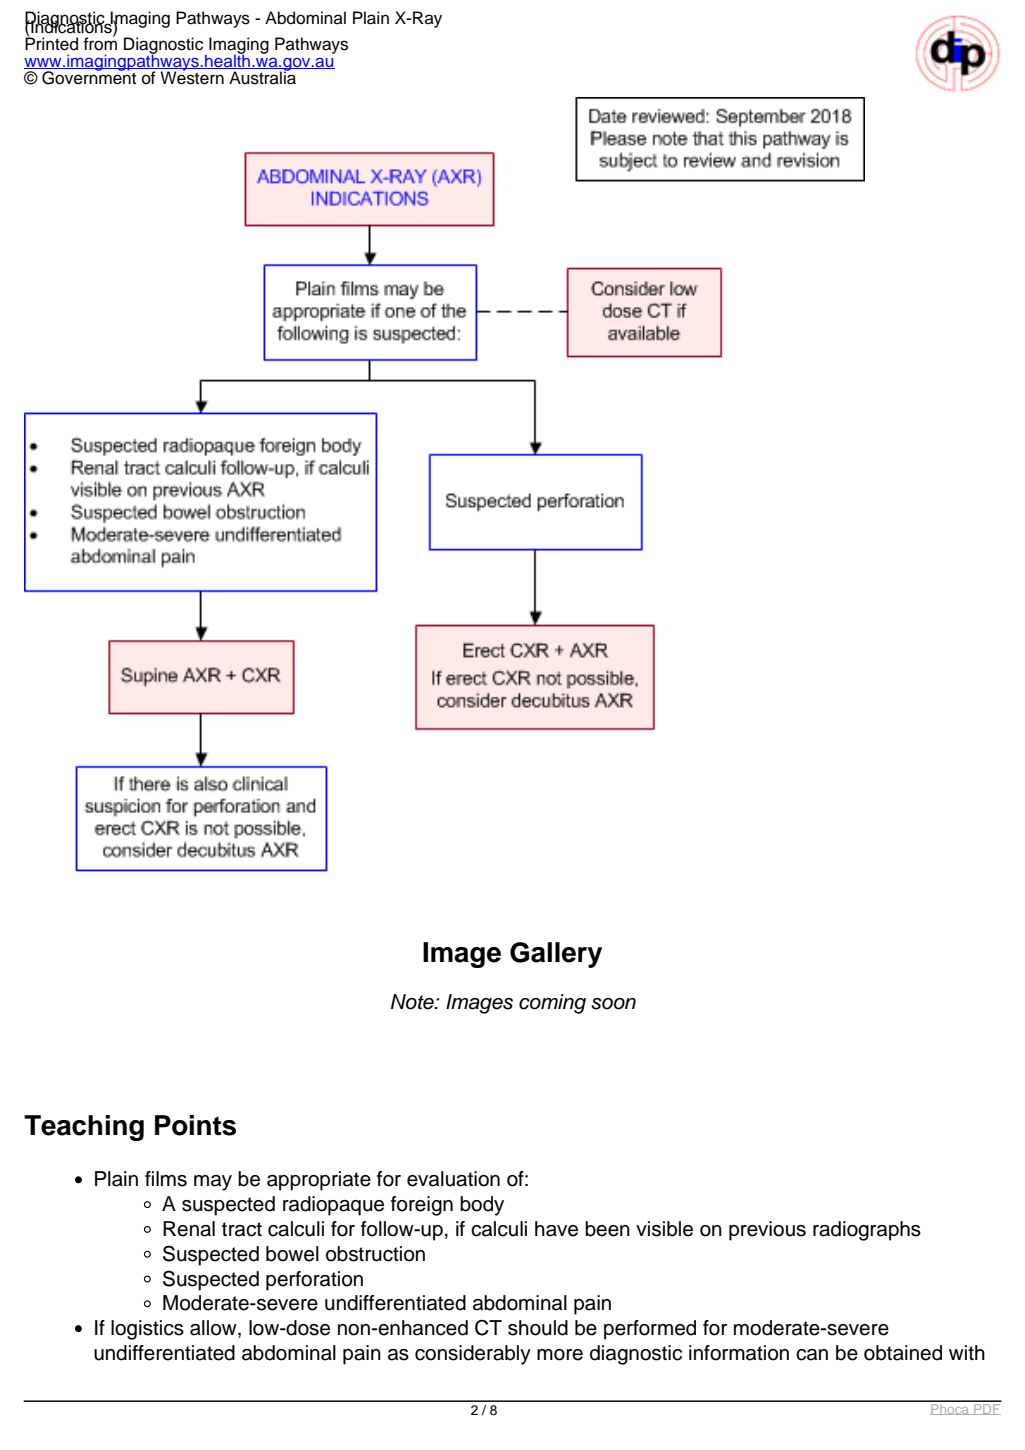  What do you see at coordinates (147, 1330) in the page?
I see `logistics` at bounding box center [147, 1330].
